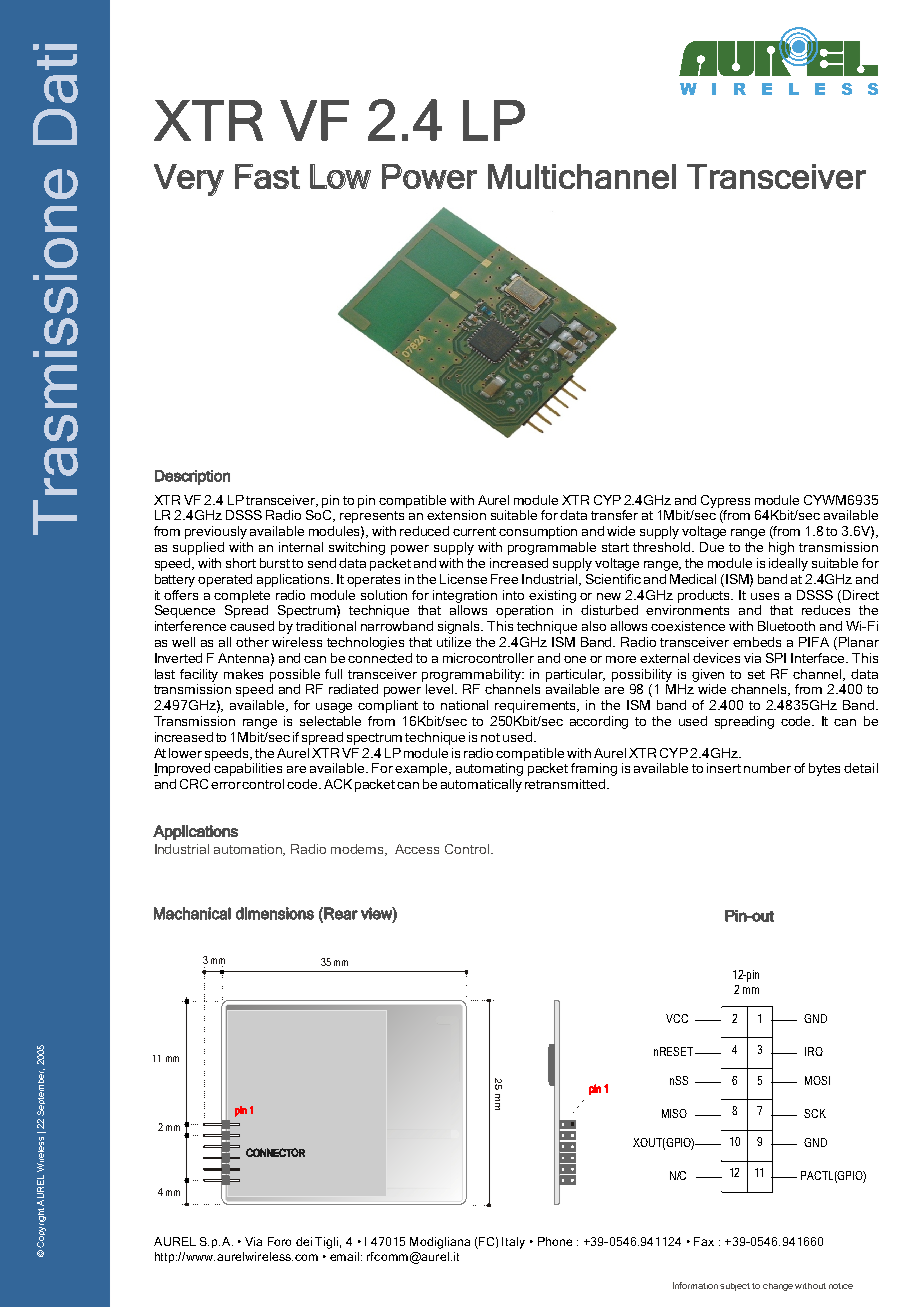 The width and height of the page is (924, 1307). Describe the element at coordinates (538, 532) in the page. I see `consumption` at that location.
